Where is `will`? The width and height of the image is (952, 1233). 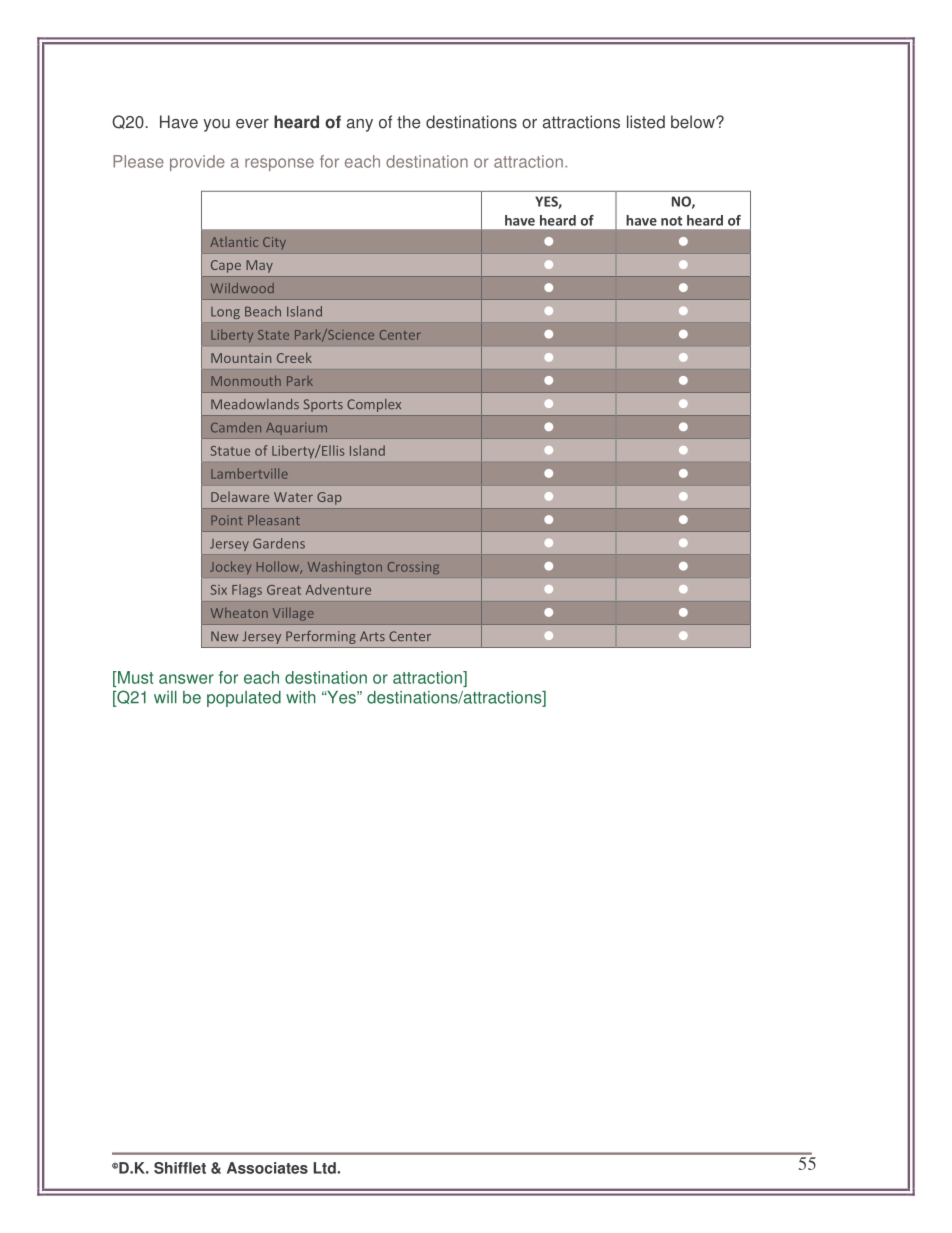 will is located at coordinates (165, 697).
